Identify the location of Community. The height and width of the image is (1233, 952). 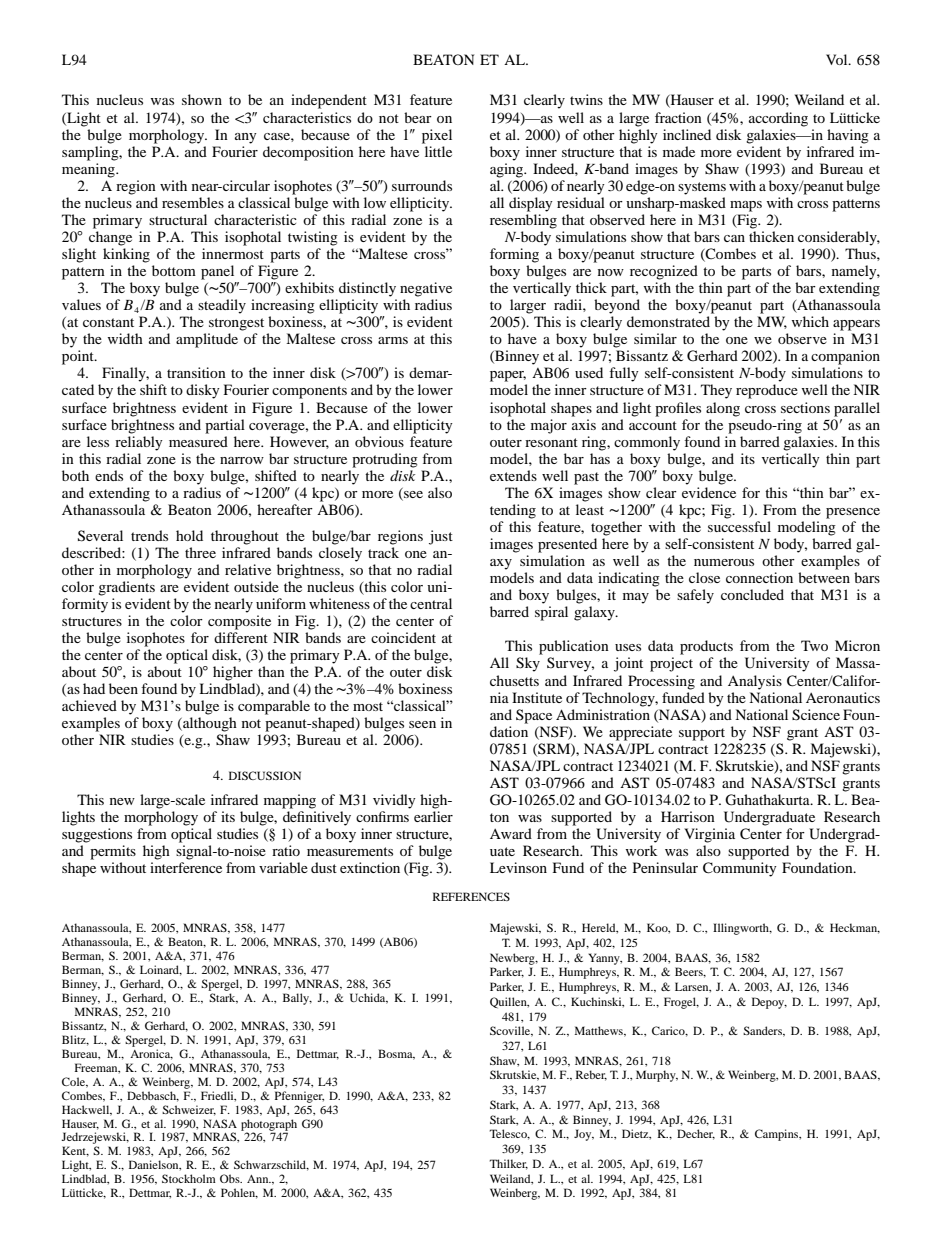
(740, 869).
